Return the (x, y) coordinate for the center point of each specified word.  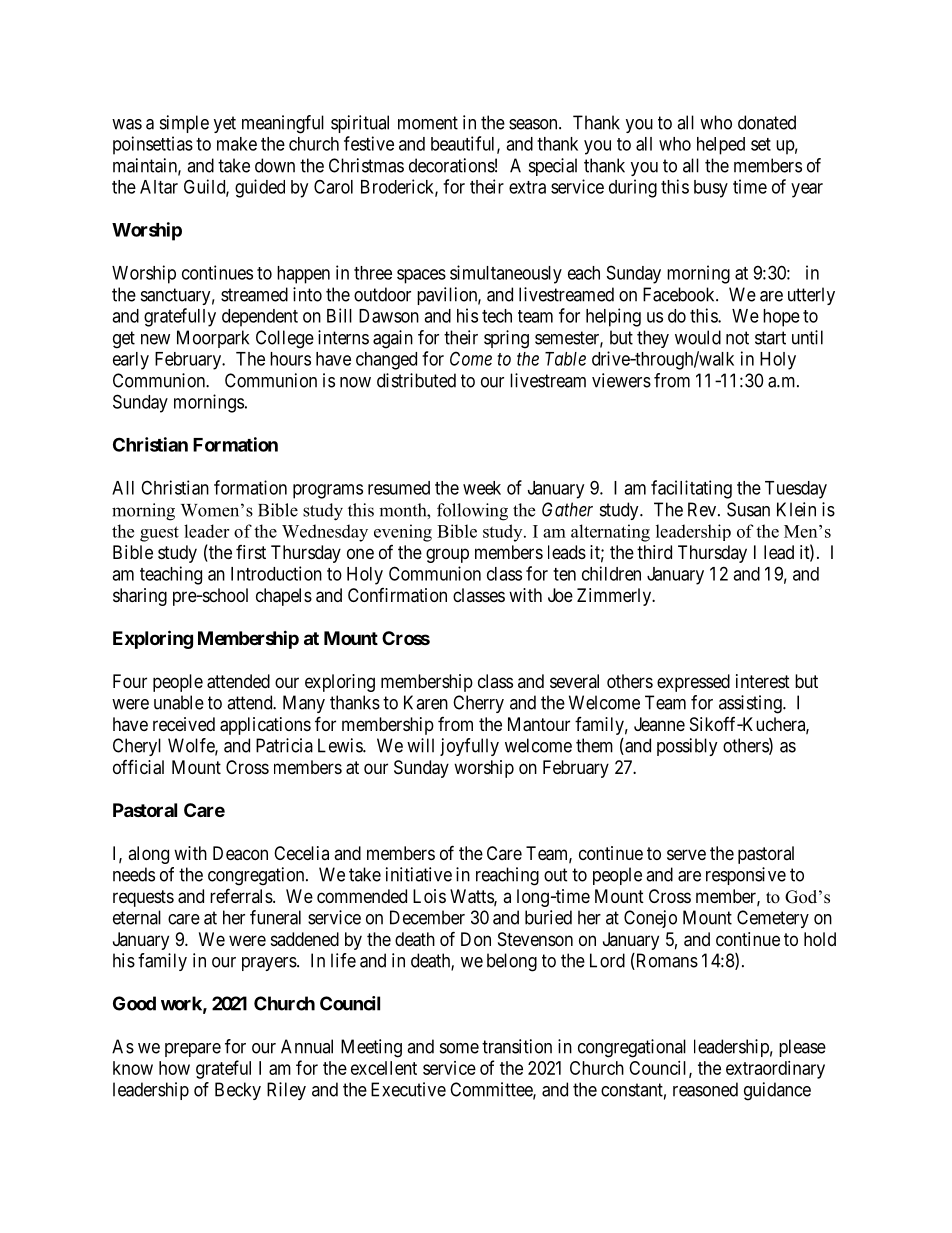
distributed (416, 380)
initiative (419, 874)
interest (763, 681)
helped (721, 146)
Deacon (240, 853)
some (459, 1048)
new (155, 339)
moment (428, 123)
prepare (193, 1050)
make (237, 144)
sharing (140, 597)
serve (686, 854)
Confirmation (397, 595)
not (737, 338)
